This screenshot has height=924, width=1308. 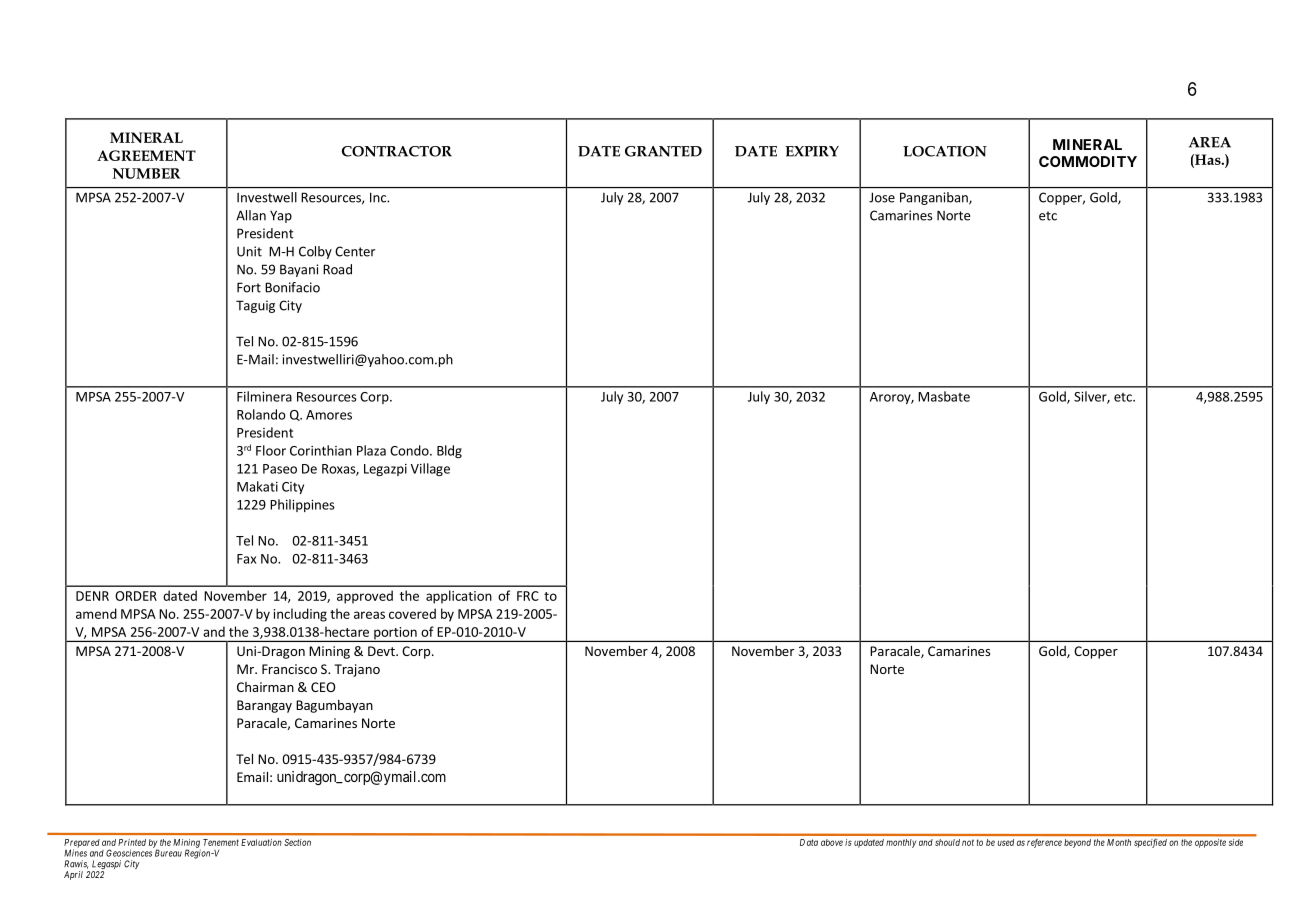 I want to click on Tenement, so click(x=221, y=842).
